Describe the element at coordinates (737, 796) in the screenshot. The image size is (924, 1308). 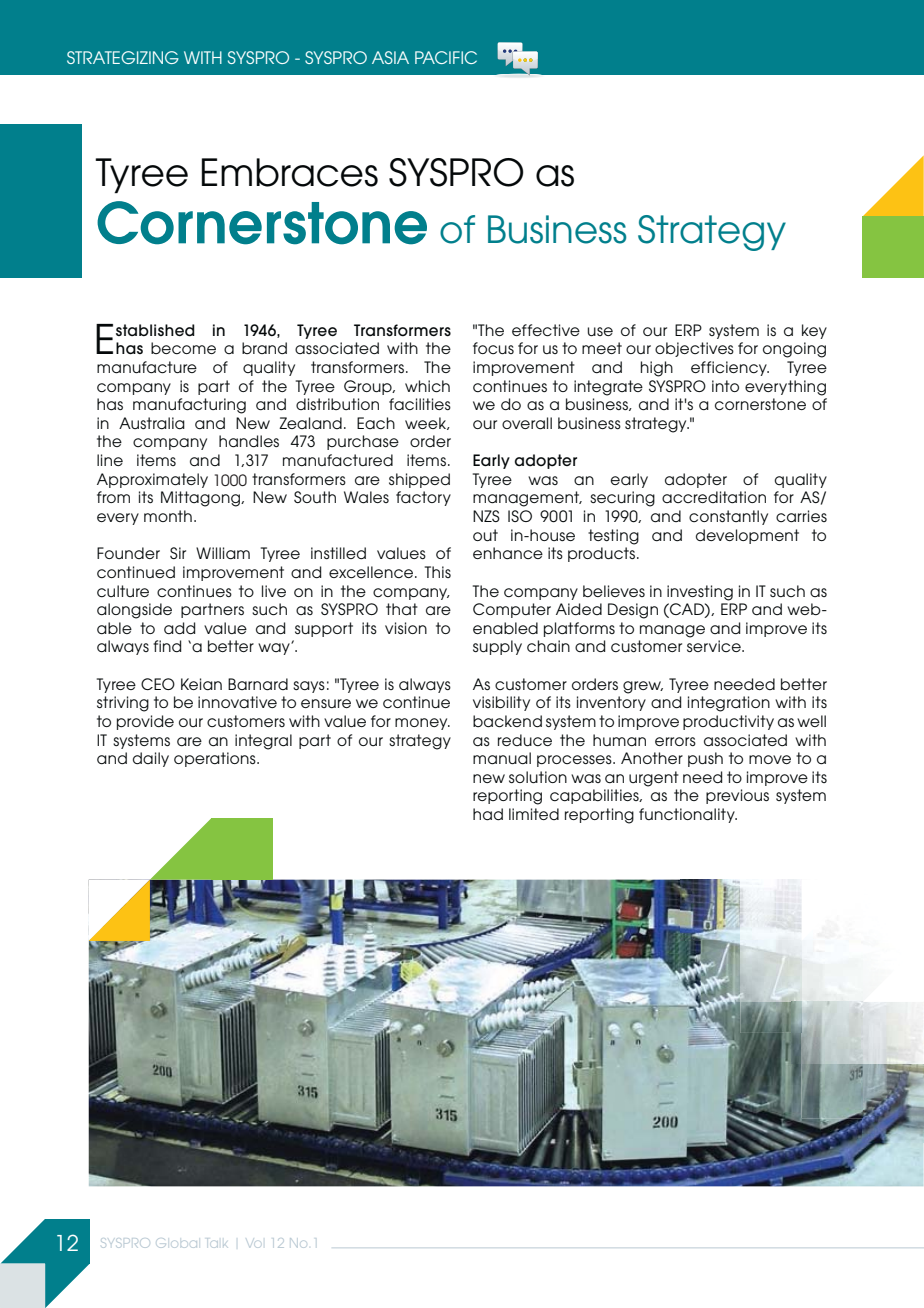
I see `previous` at that location.
